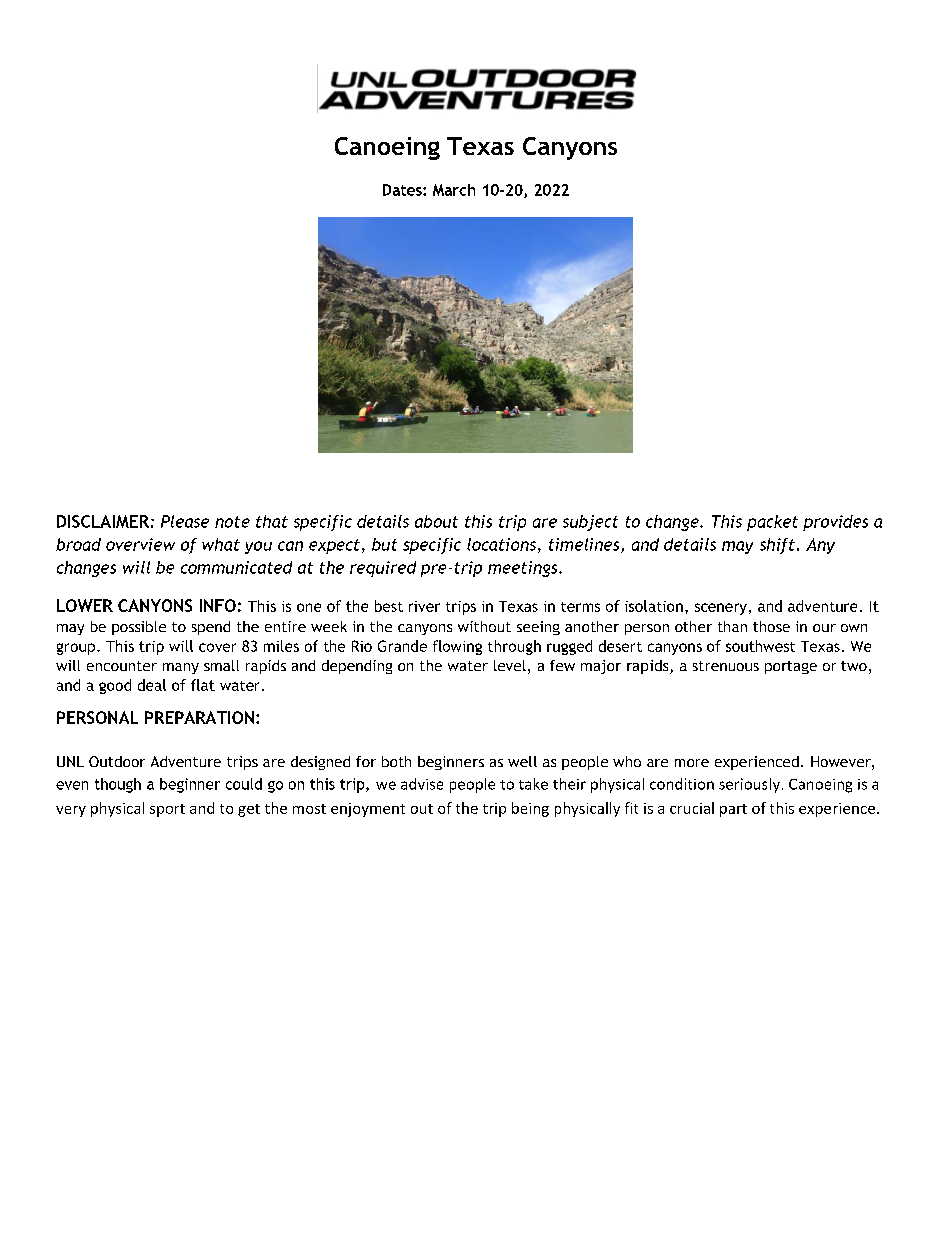 The height and width of the page is (1233, 952). What do you see at coordinates (436, 521) in the page?
I see `about` at bounding box center [436, 521].
